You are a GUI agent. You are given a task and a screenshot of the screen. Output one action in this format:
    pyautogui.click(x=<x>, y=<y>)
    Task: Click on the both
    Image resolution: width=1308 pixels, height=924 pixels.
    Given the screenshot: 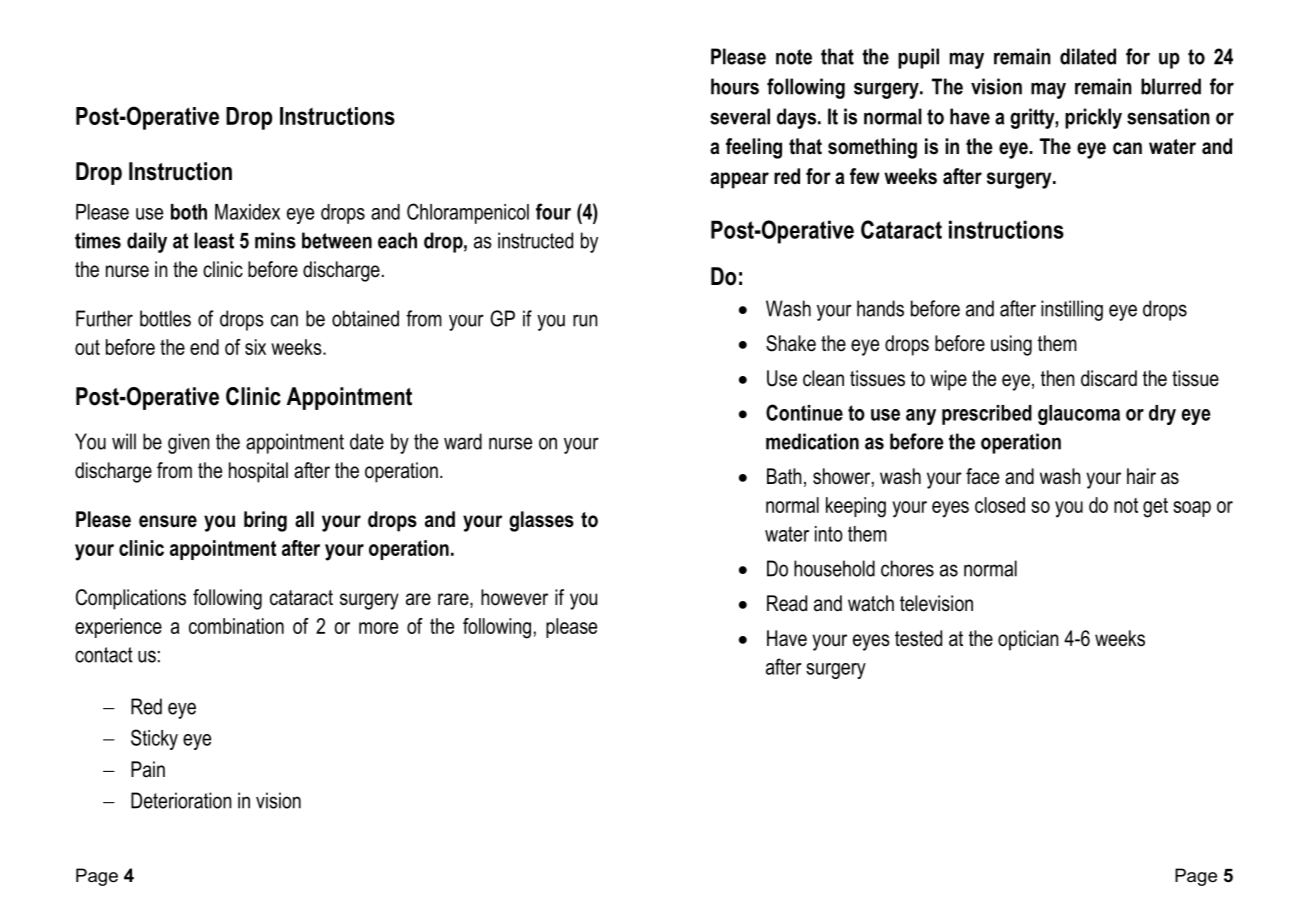 What is the action you would take?
    pyautogui.click(x=189, y=212)
